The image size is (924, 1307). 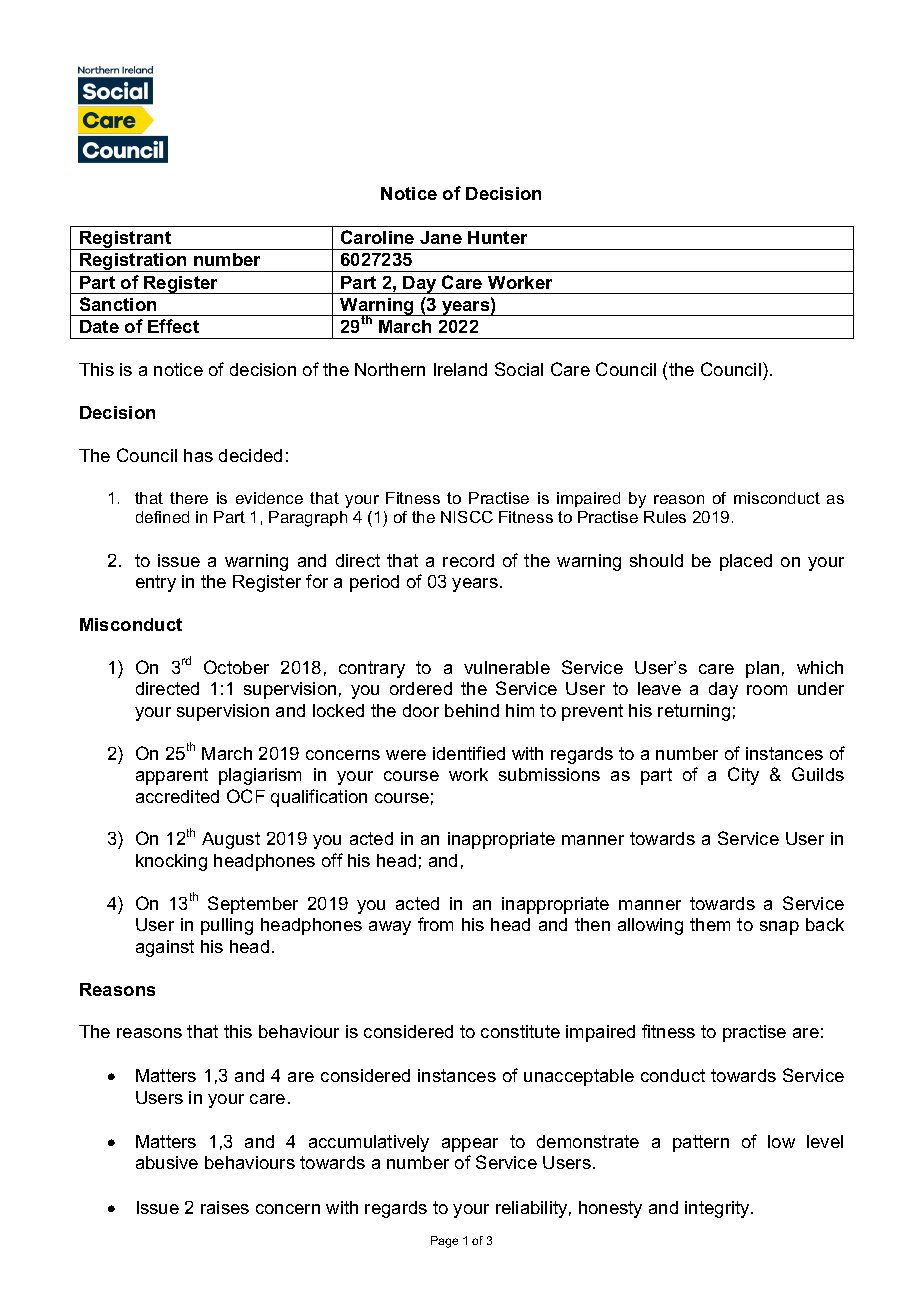 I want to click on integrity, so click(x=718, y=1209).
